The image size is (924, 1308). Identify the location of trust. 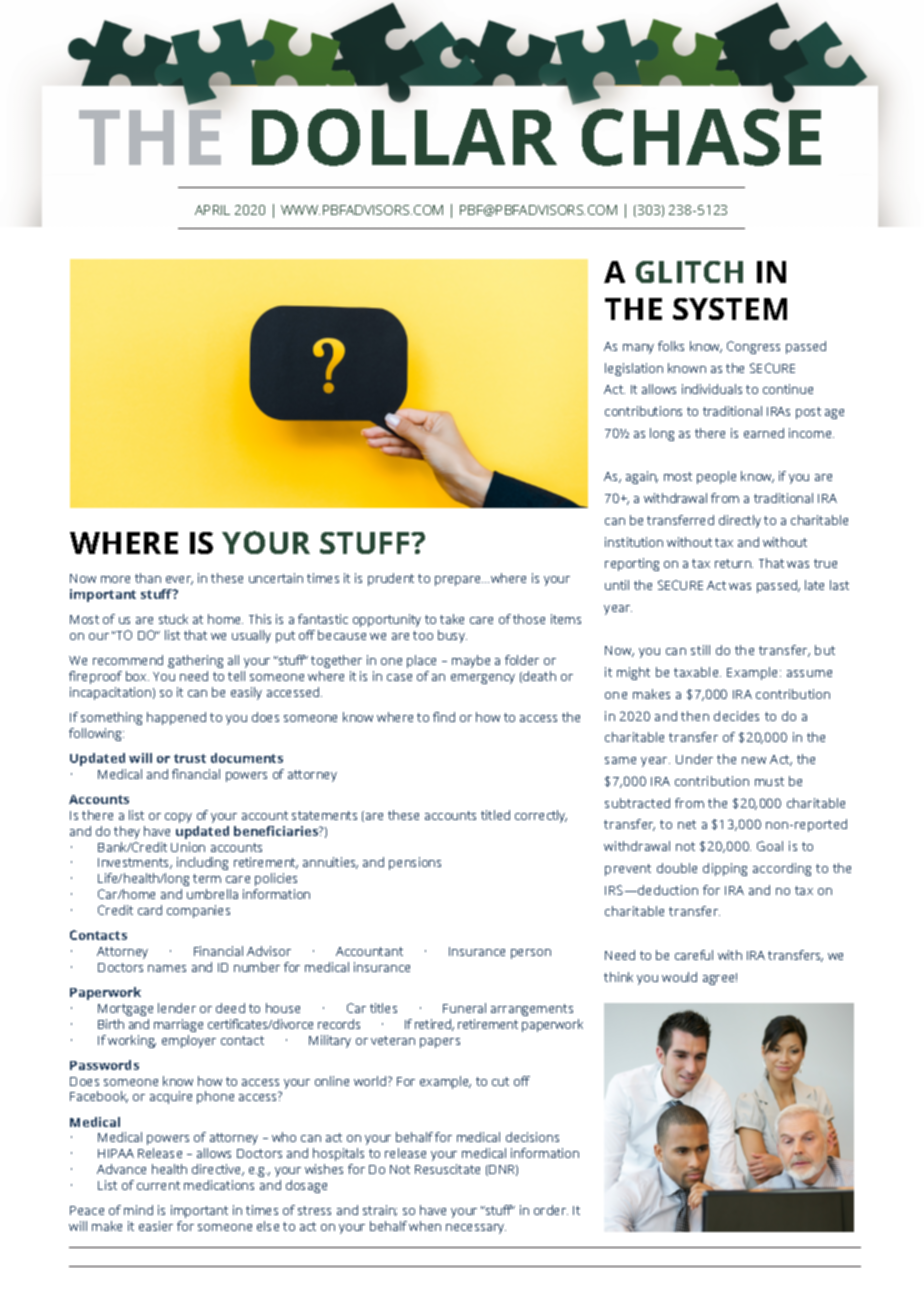
(190, 758).
